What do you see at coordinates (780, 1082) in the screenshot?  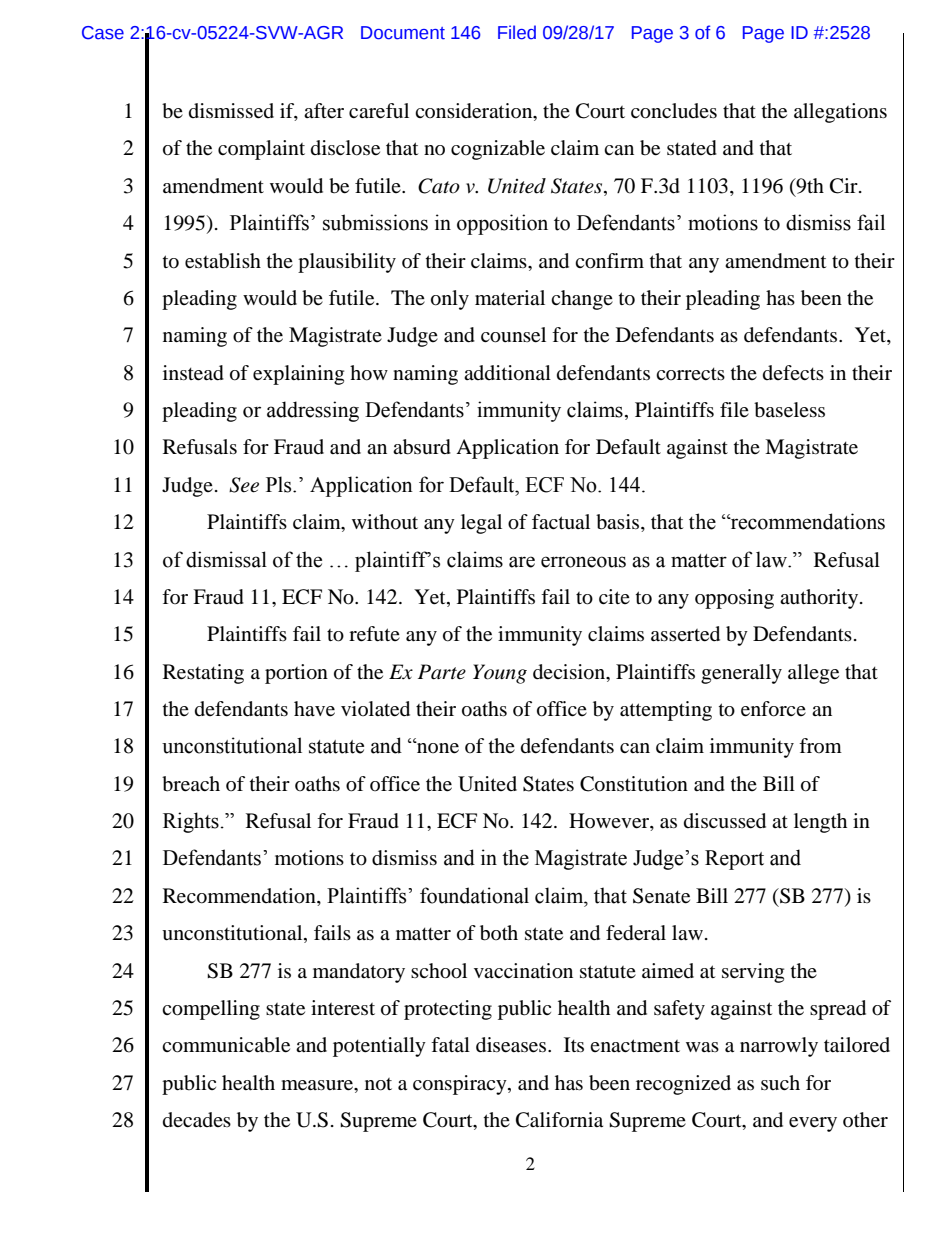 I see `such` at bounding box center [780, 1082].
